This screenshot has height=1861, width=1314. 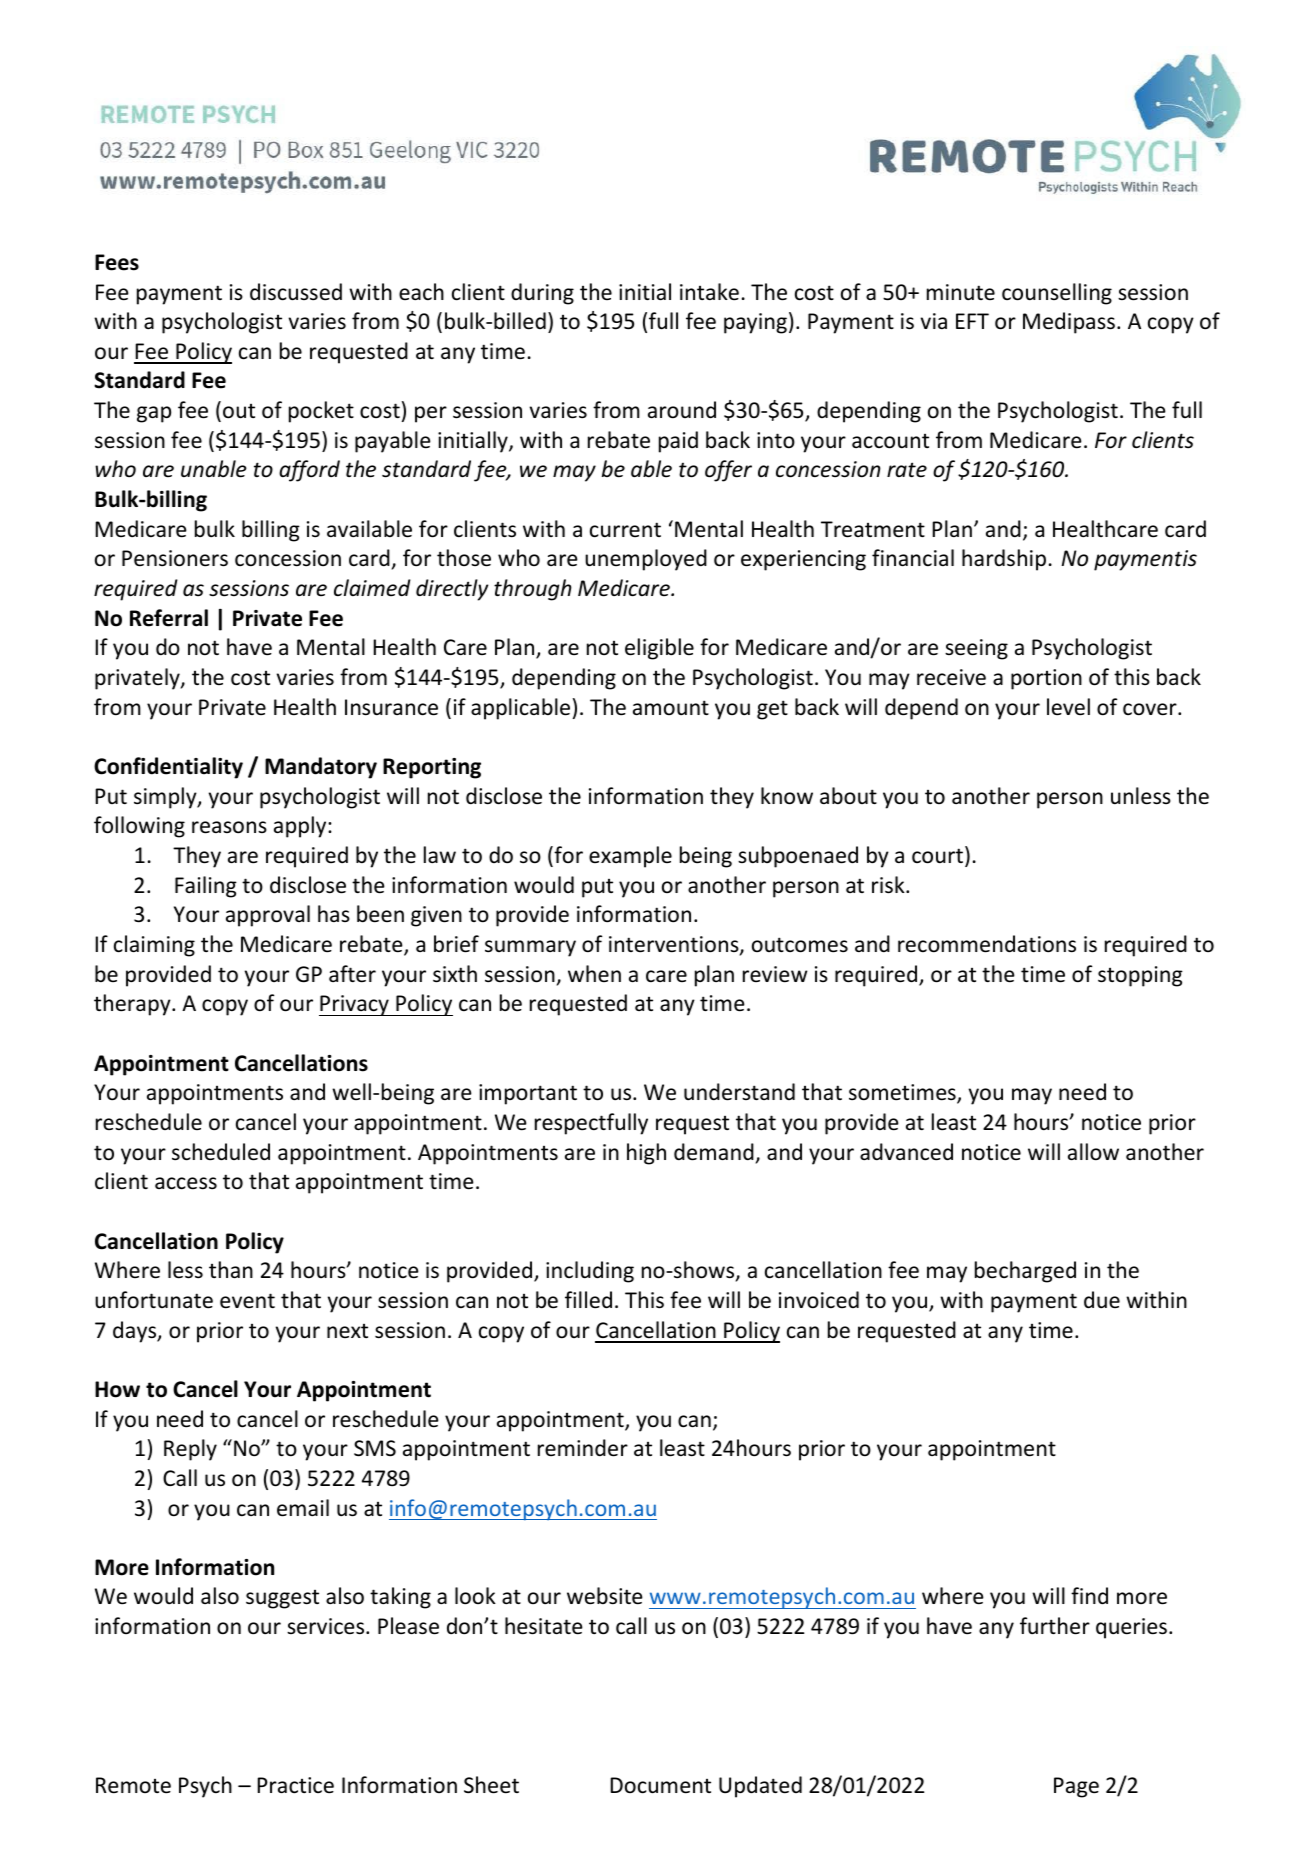 I want to click on discussed, so click(x=296, y=292).
